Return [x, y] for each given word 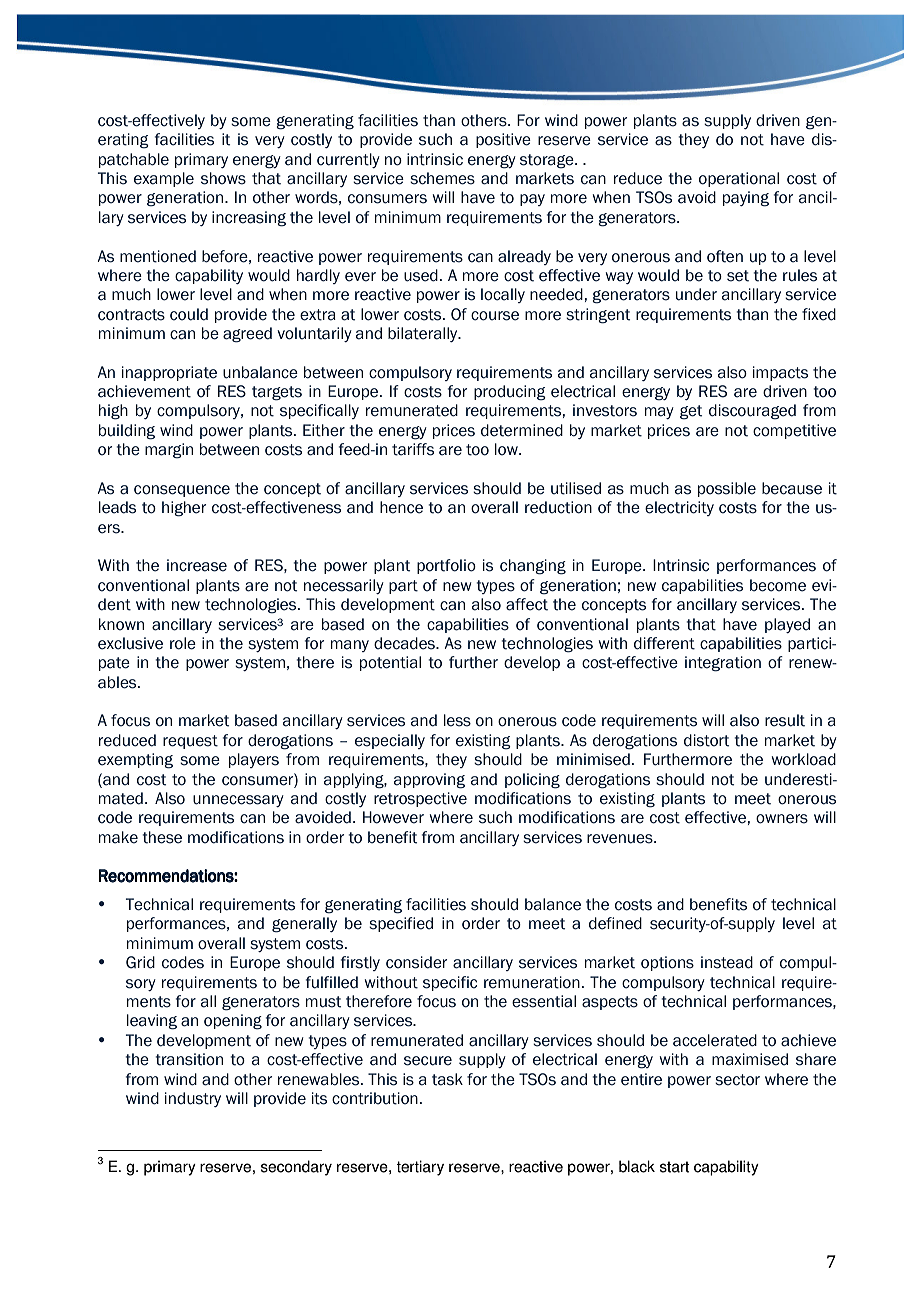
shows [223, 178]
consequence [182, 491]
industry [193, 1099]
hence [401, 507]
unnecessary [238, 801]
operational [739, 179]
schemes [442, 178]
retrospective [420, 799]
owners [782, 819]
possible [727, 489]
